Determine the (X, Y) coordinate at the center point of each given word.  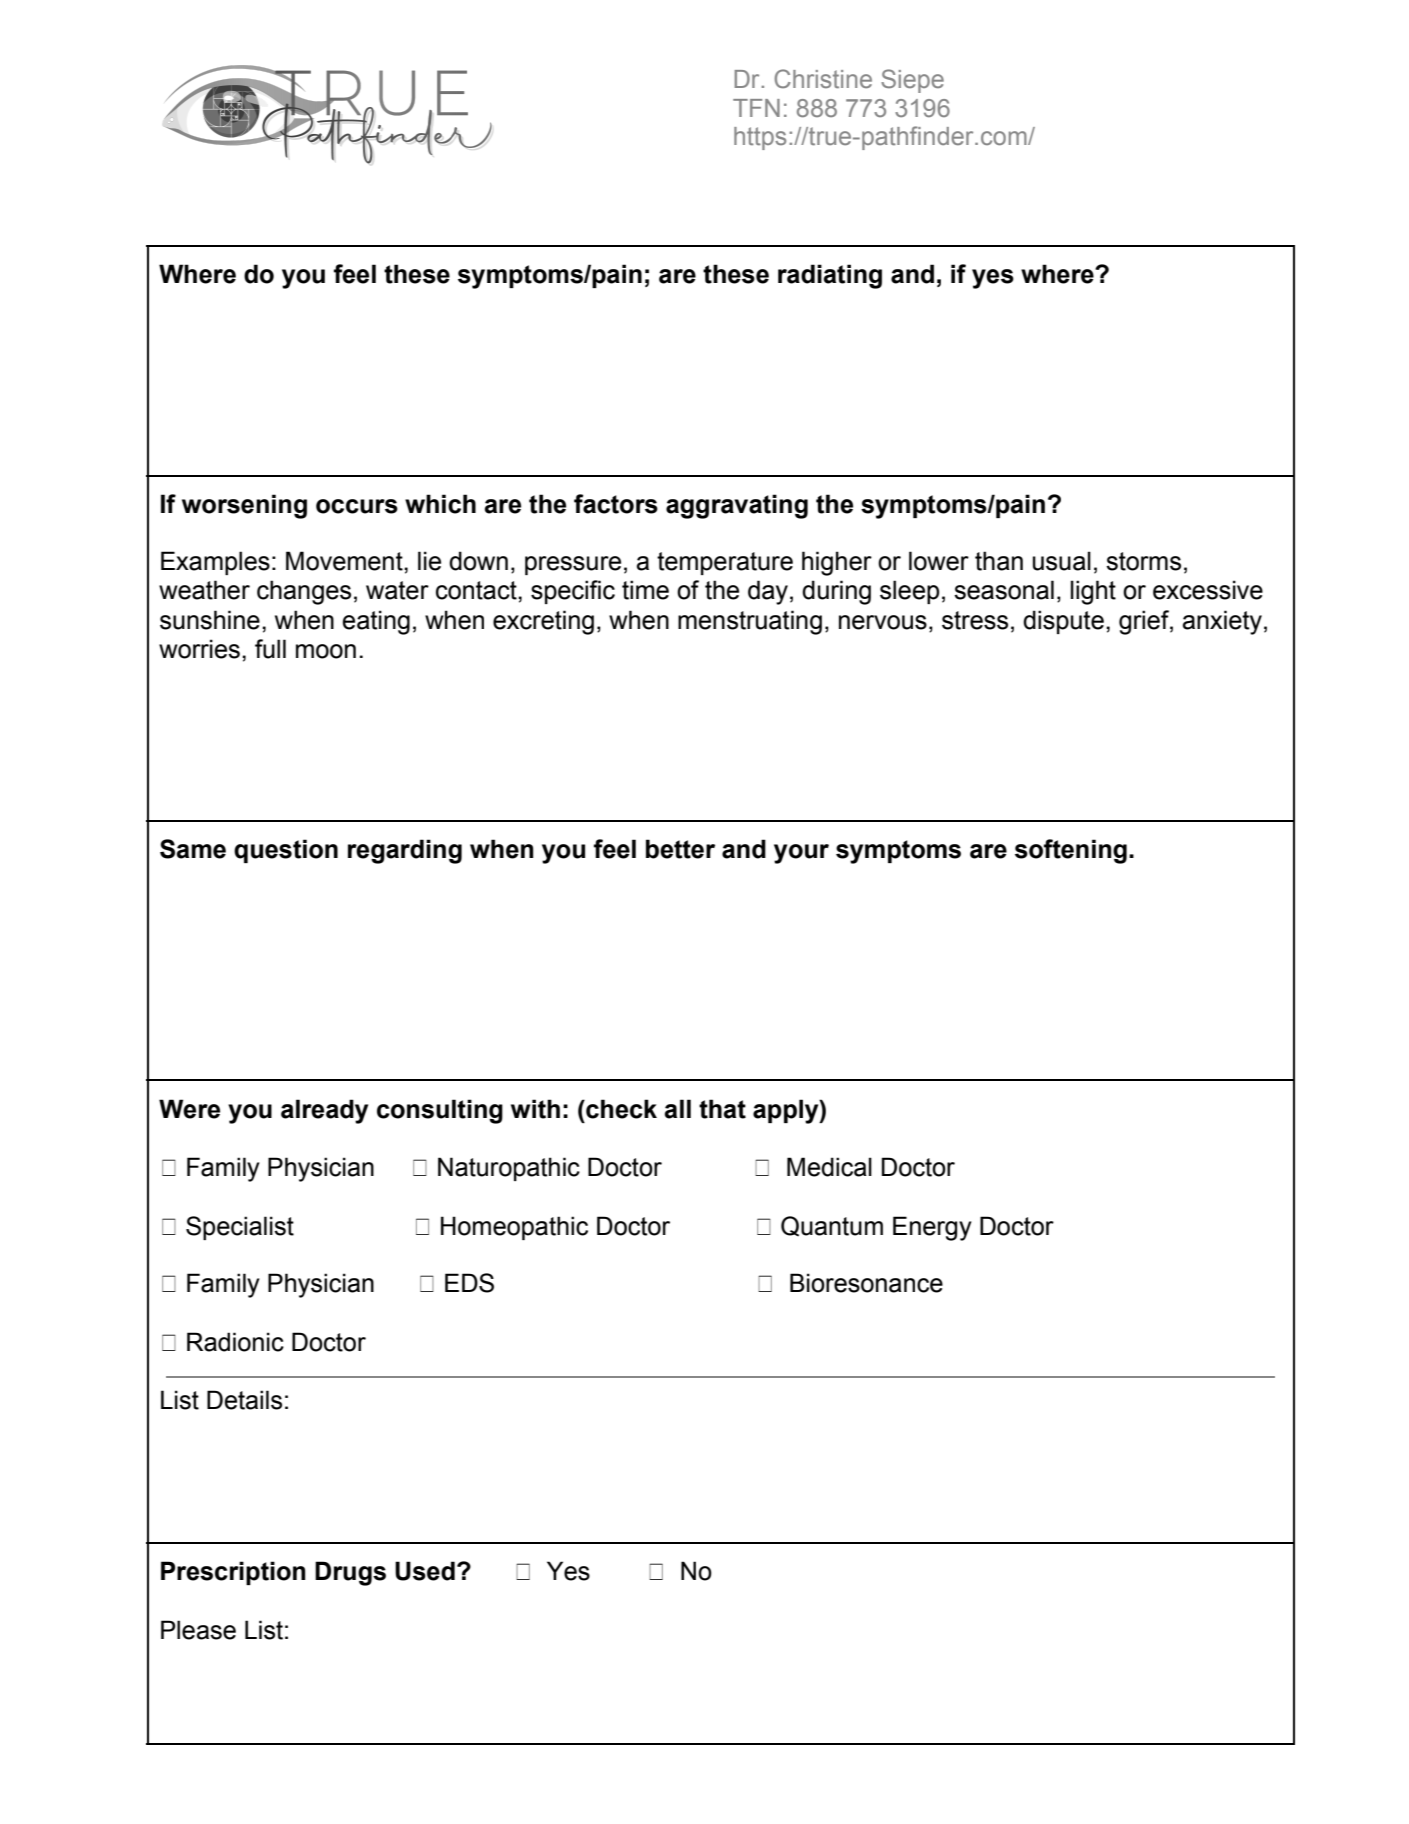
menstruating (750, 622)
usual (1062, 561)
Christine (823, 79)
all (678, 1109)
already (324, 1111)
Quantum (832, 1226)
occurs (357, 506)
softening (1071, 851)
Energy (932, 1228)
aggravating (737, 506)
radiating (830, 276)
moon (326, 651)
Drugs (350, 1573)
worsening (244, 506)
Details (244, 1400)
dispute (1063, 622)
